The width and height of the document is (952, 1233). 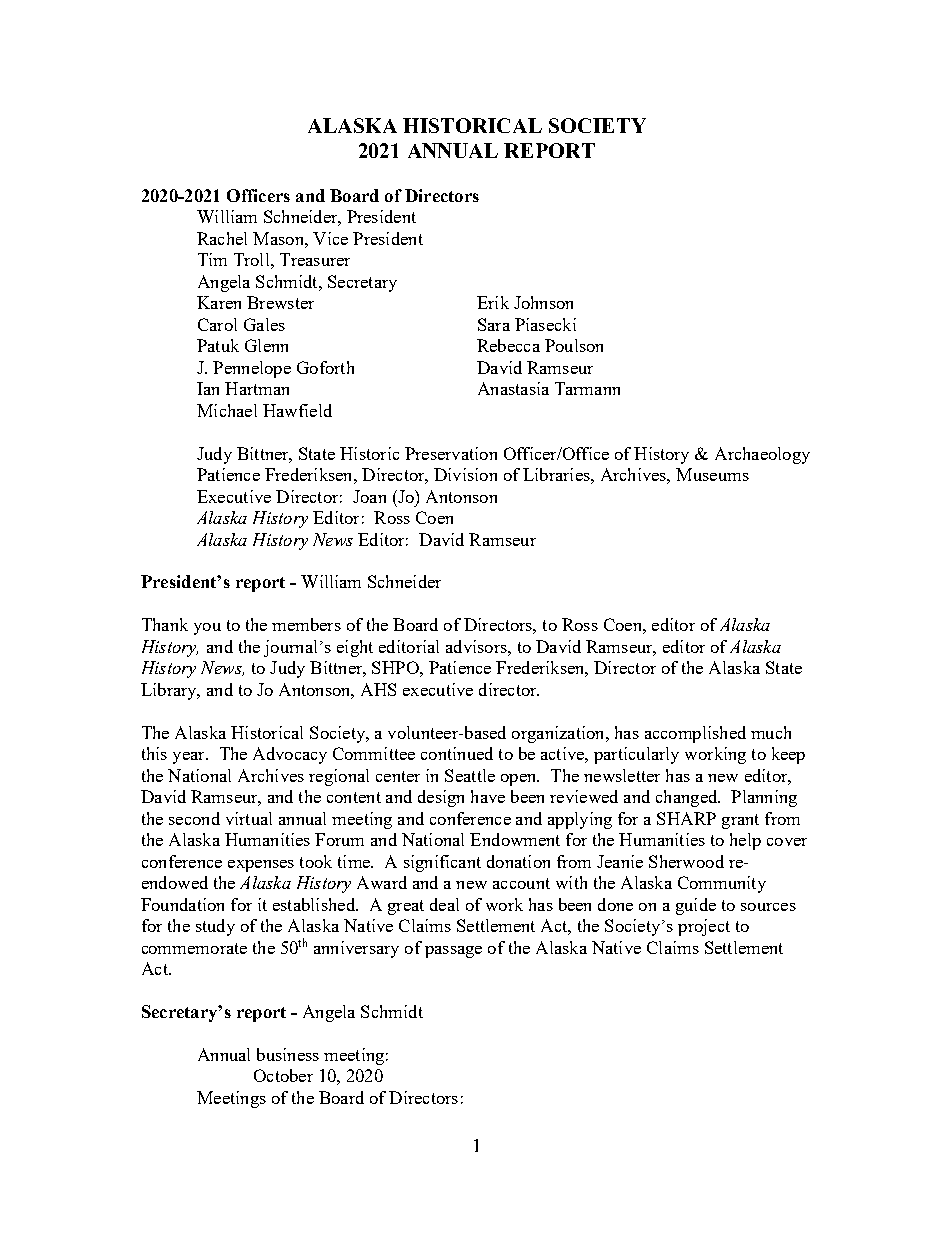 What do you see at coordinates (207, 629) in the document?
I see `you` at bounding box center [207, 629].
